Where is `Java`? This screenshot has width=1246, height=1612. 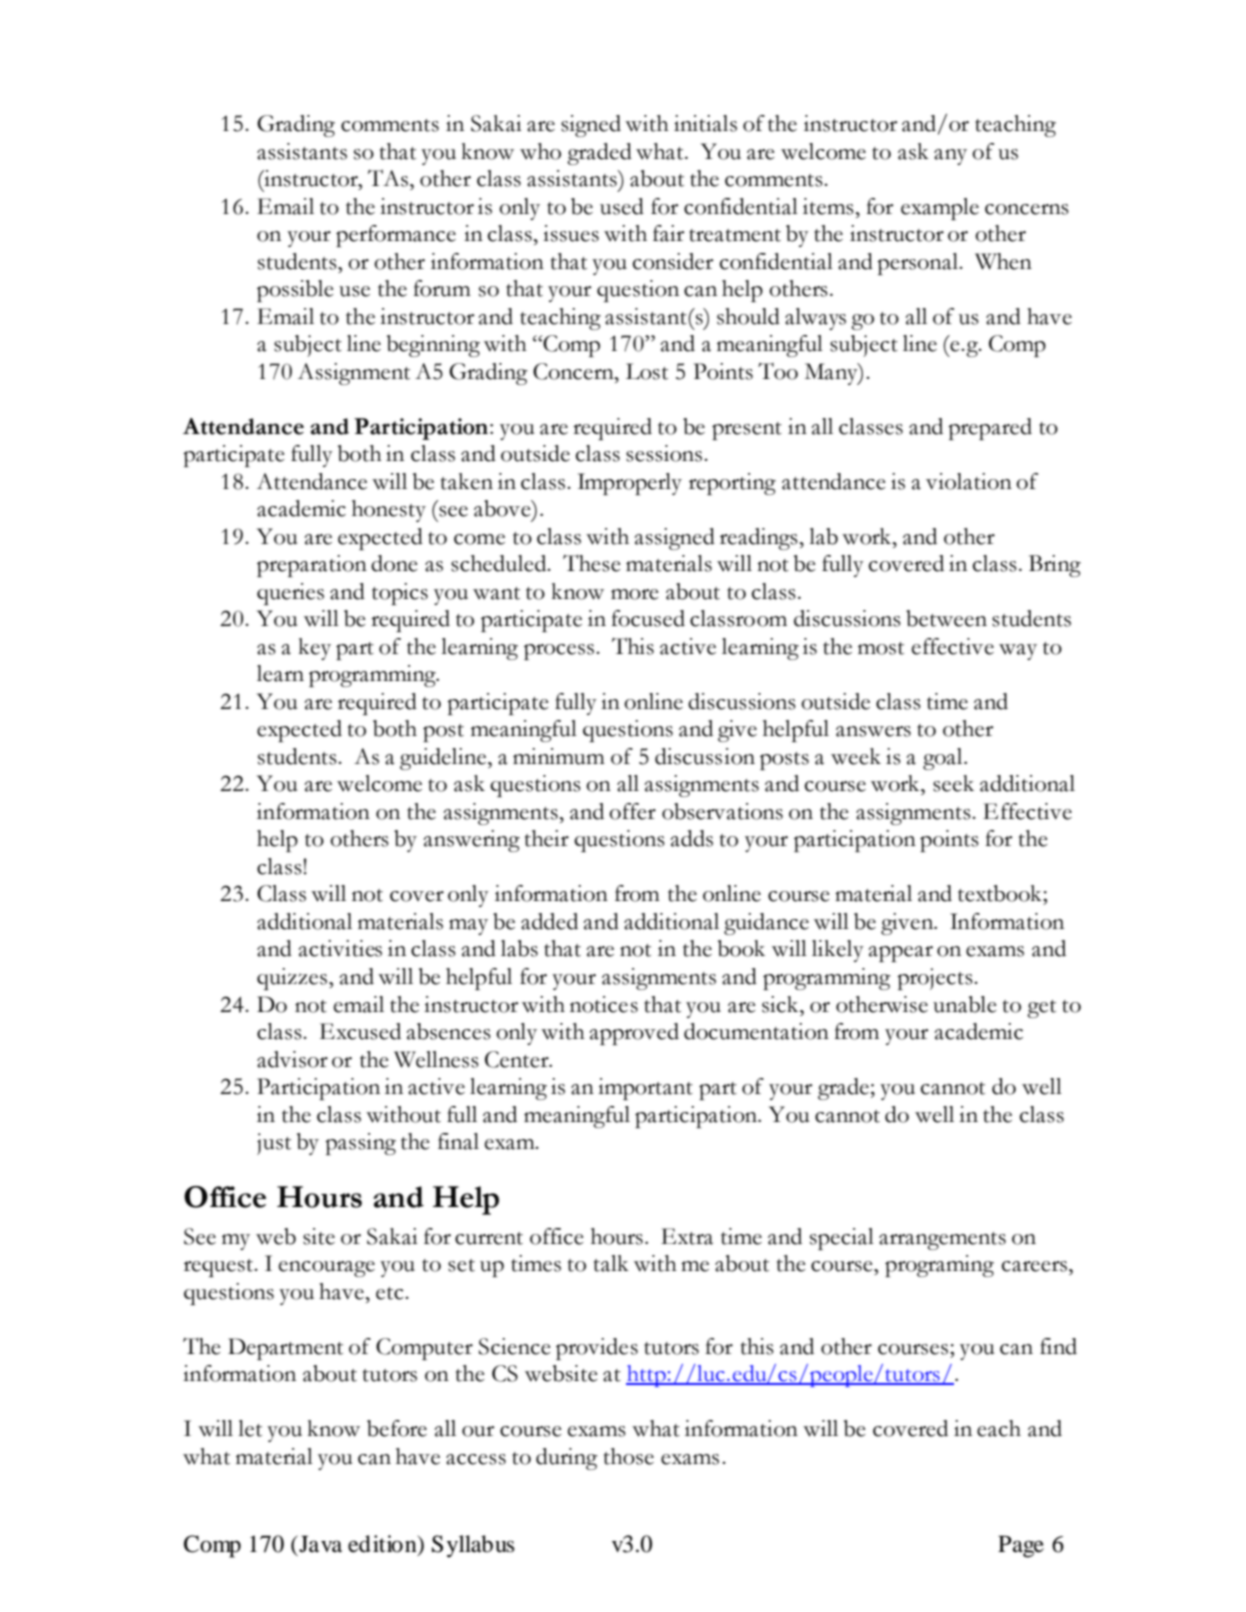
Java is located at coordinates (319, 1544).
